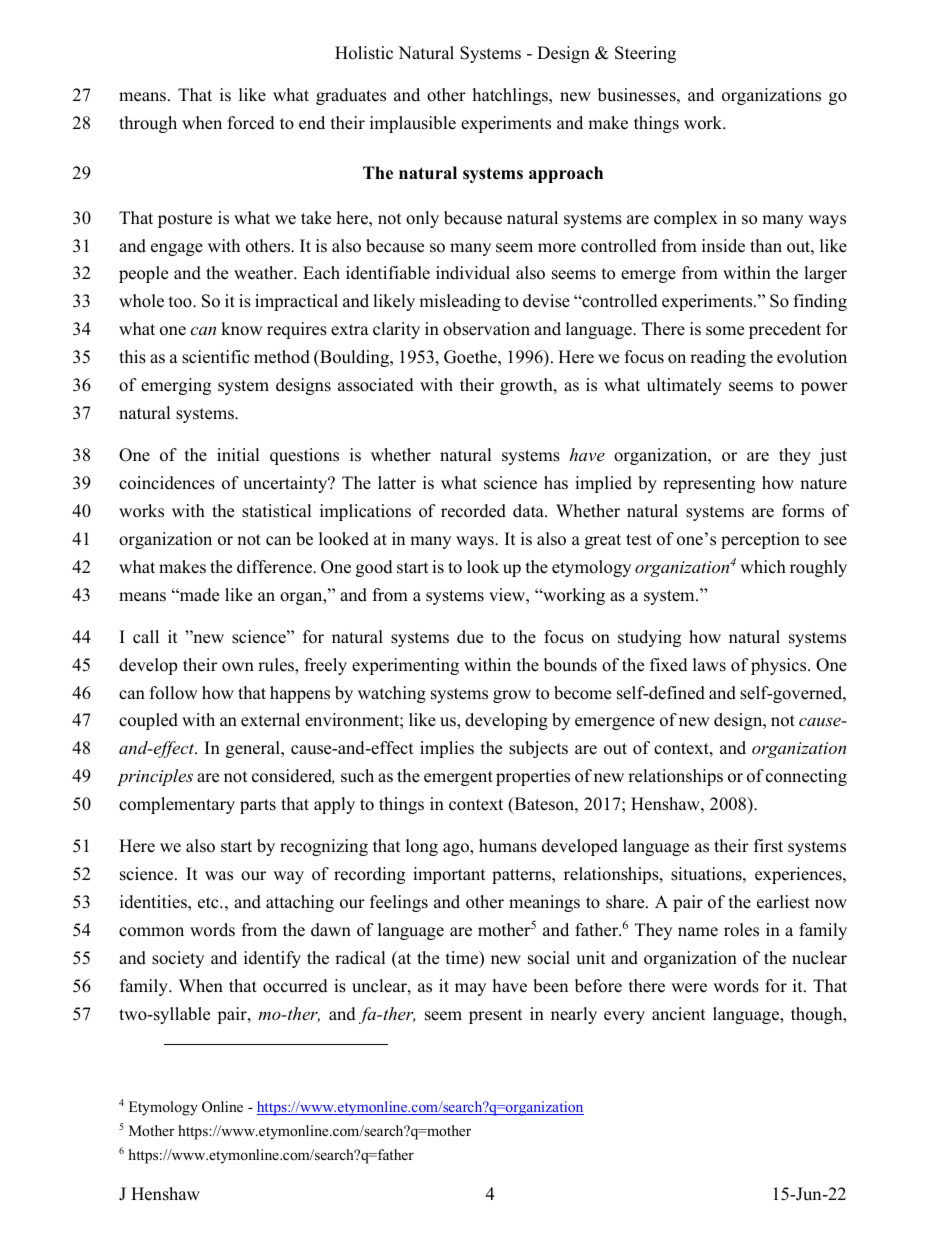  Describe the element at coordinates (251, 123) in the document. I see `forced` at that location.
